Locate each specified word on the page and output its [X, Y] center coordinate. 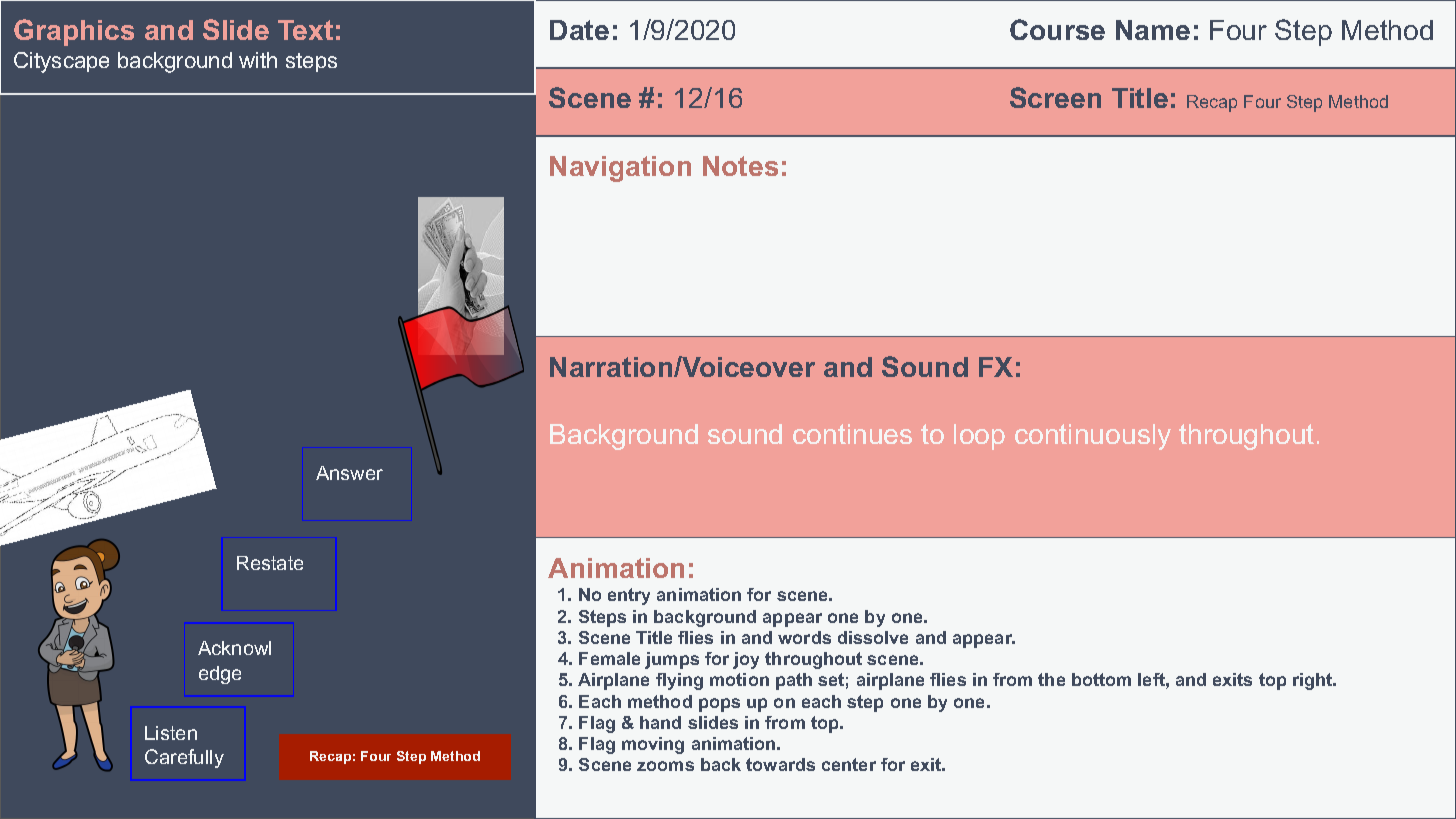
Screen [1055, 97]
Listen [171, 733]
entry [629, 596]
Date [579, 30]
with [258, 60]
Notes [740, 166]
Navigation [620, 169]
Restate [270, 563]
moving [653, 745]
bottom [1101, 679]
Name [1153, 30]
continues [852, 434]
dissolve [873, 637]
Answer [349, 473]
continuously [1093, 437]
